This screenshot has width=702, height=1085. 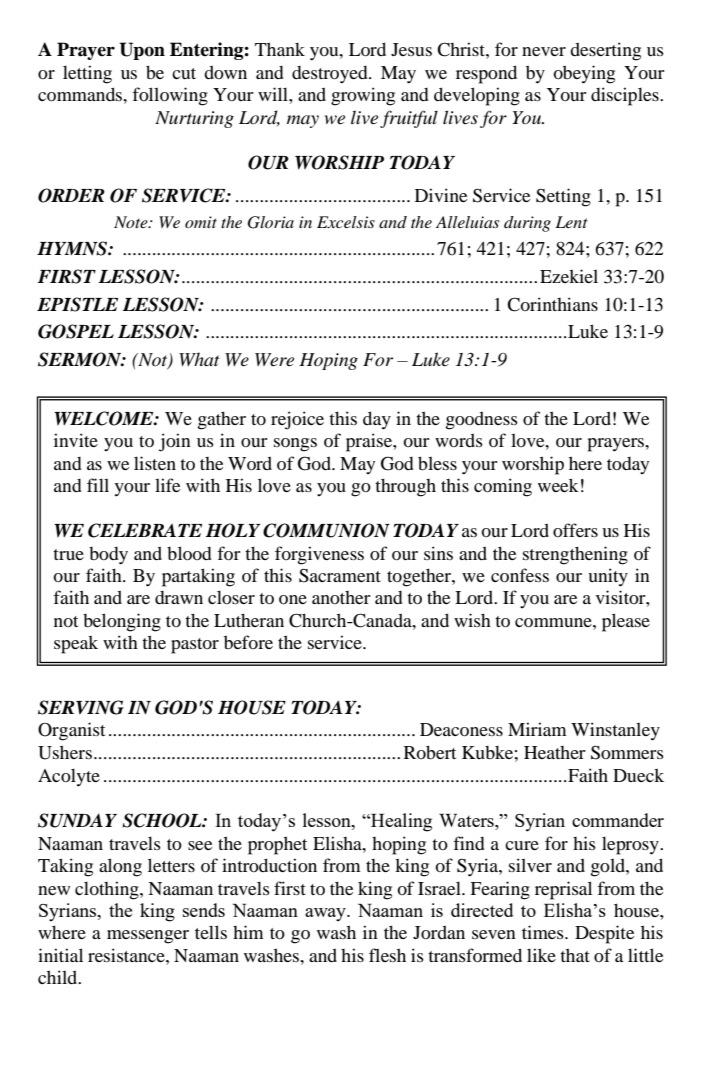 What do you see at coordinates (584, 74) in the screenshot?
I see `obeying` at bounding box center [584, 74].
